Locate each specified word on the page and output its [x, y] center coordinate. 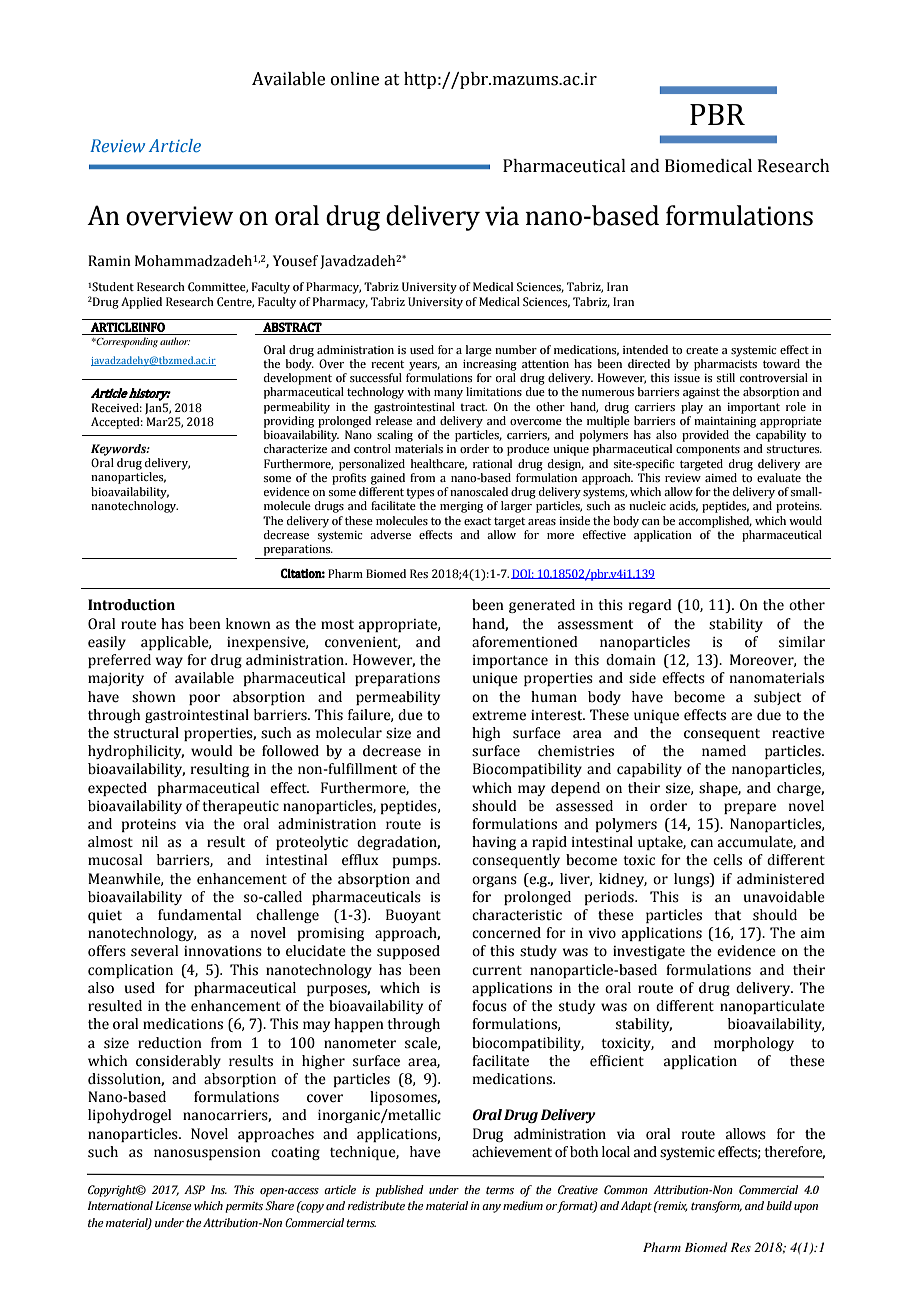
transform [716, 1207]
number [516, 349]
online [355, 79]
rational [492, 463]
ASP [194, 1189]
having [494, 843]
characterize [295, 448]
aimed [721, 477]
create [702, 350]
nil [150, 841]
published [399, 1191]
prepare [750, 808]
